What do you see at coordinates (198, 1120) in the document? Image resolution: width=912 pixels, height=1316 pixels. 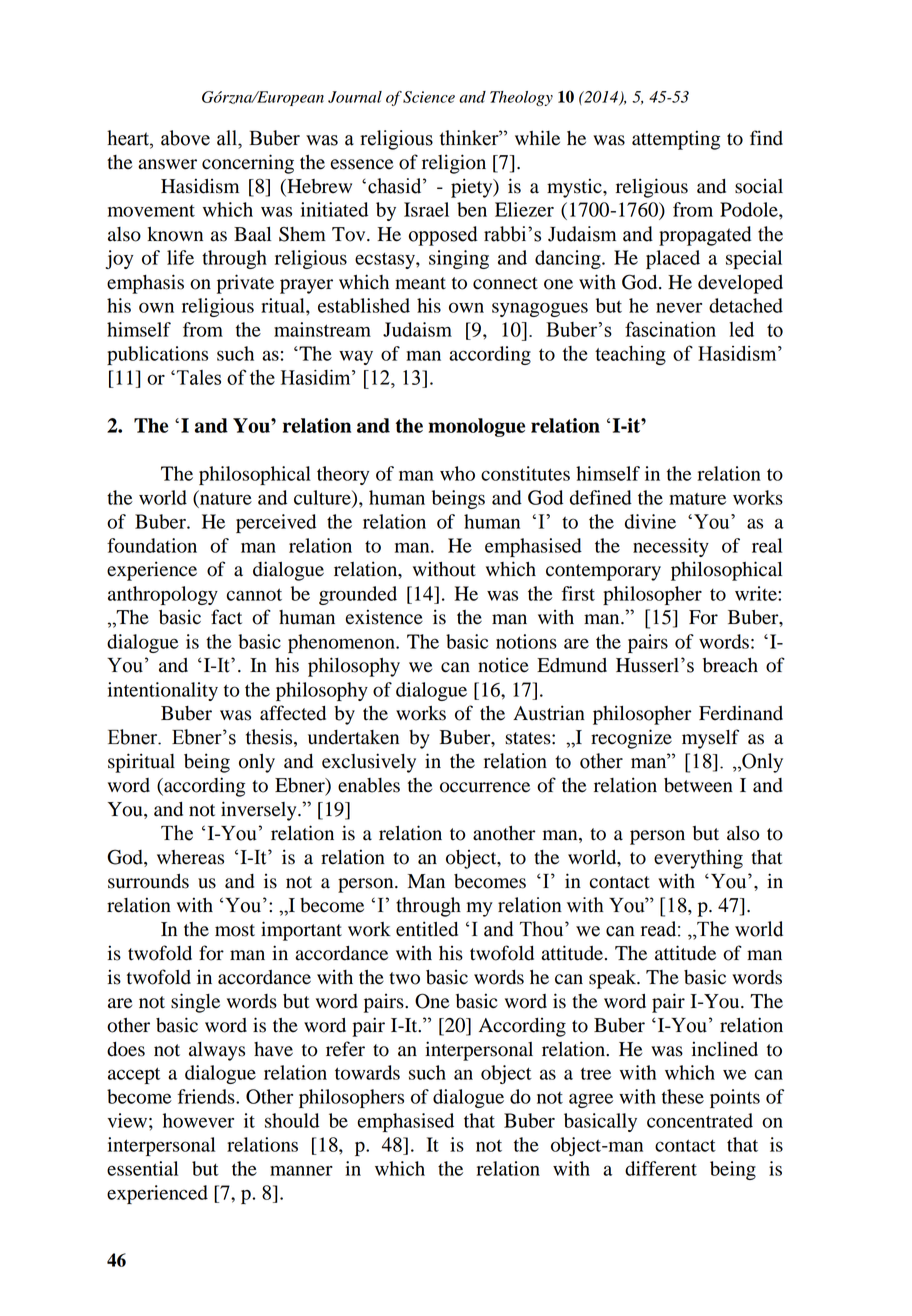 I see `however` at bounding box center [198, 1120].
